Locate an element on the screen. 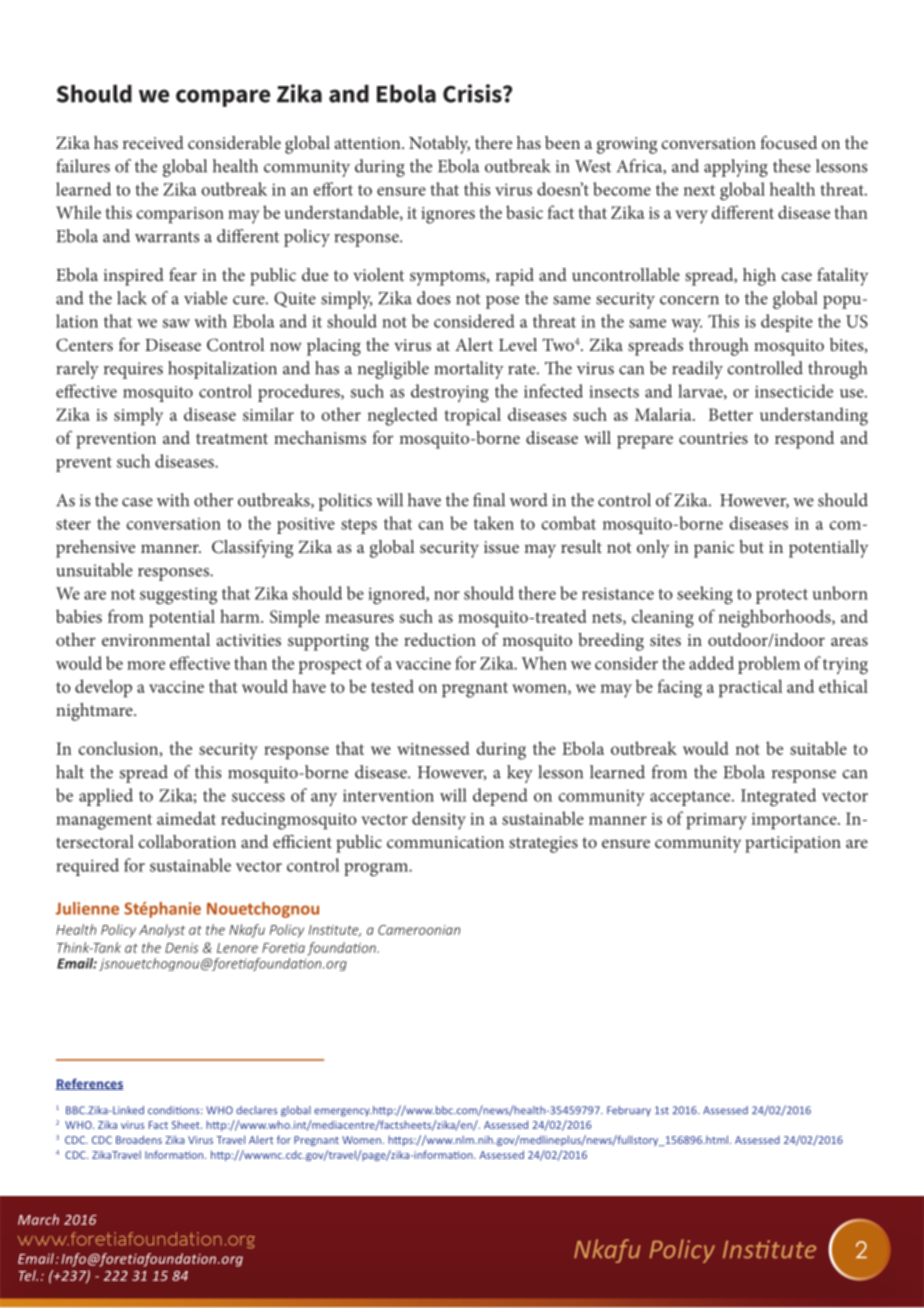 The height and width of the screenshot is (1308, 924). March is located at coordinates (38, 1219).
